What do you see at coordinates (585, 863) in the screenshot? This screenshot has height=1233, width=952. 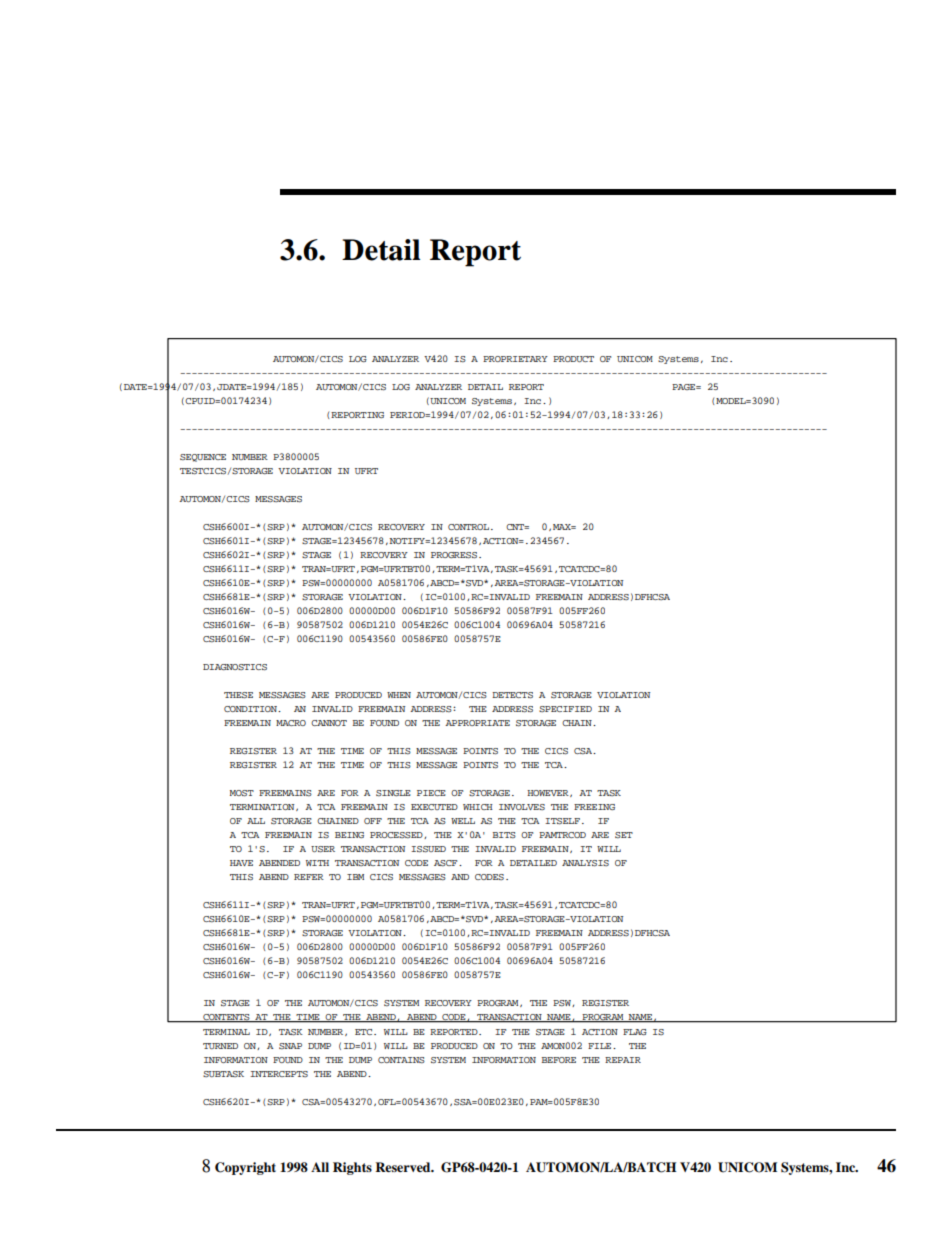 I see `ANALYSIS` at bounding box center [585, 863].
